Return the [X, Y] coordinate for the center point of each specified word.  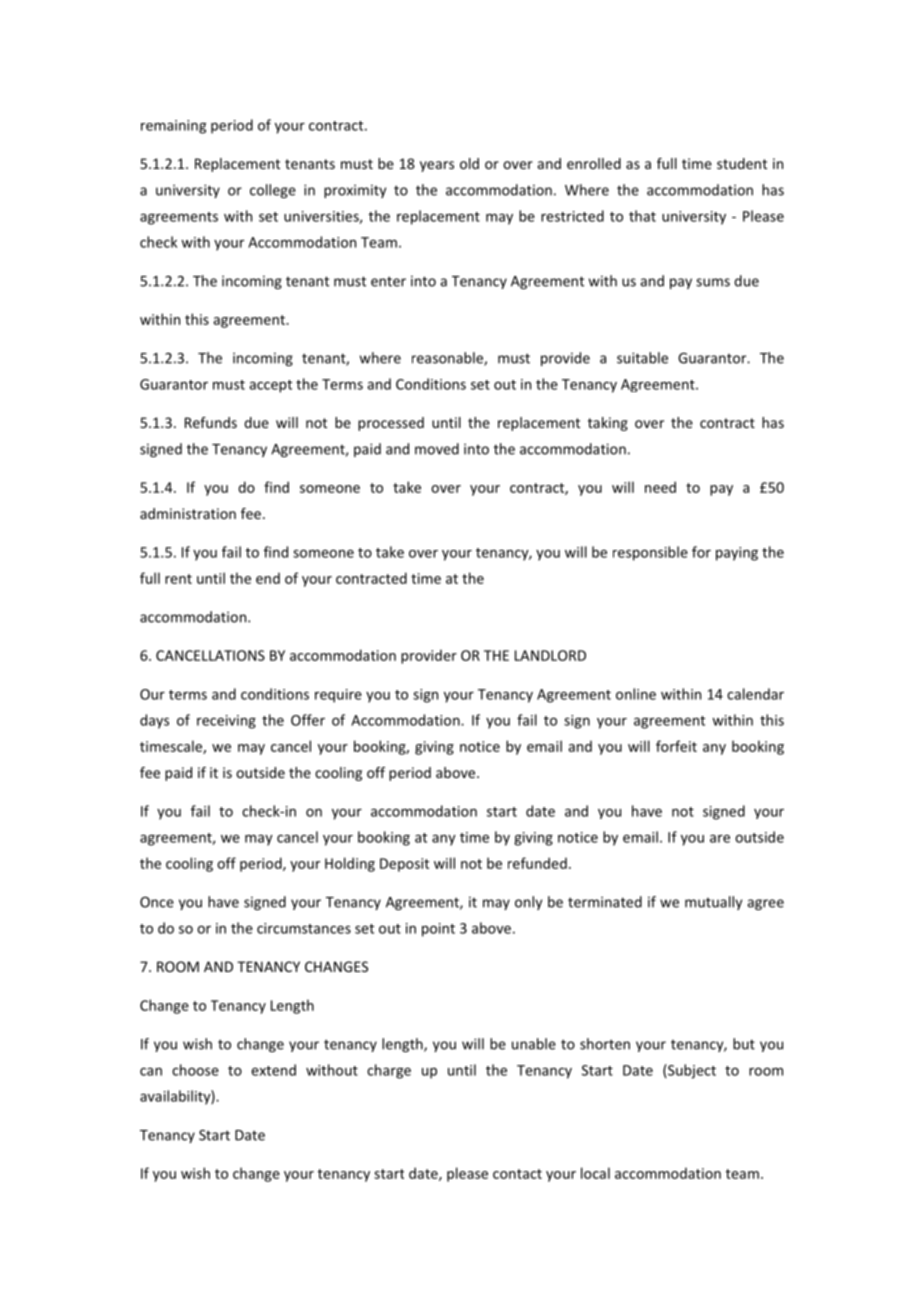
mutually [713, 903]
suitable [642, 358]
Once [157, 902]
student [742, 163]
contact [517, 1174]
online [636, 694]
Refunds [211, 422]
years [437, 166]
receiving [226, 722]
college [273, 191]
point [438, 930]
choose [195, 1070]
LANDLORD [550, 655]
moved [437, 449]
